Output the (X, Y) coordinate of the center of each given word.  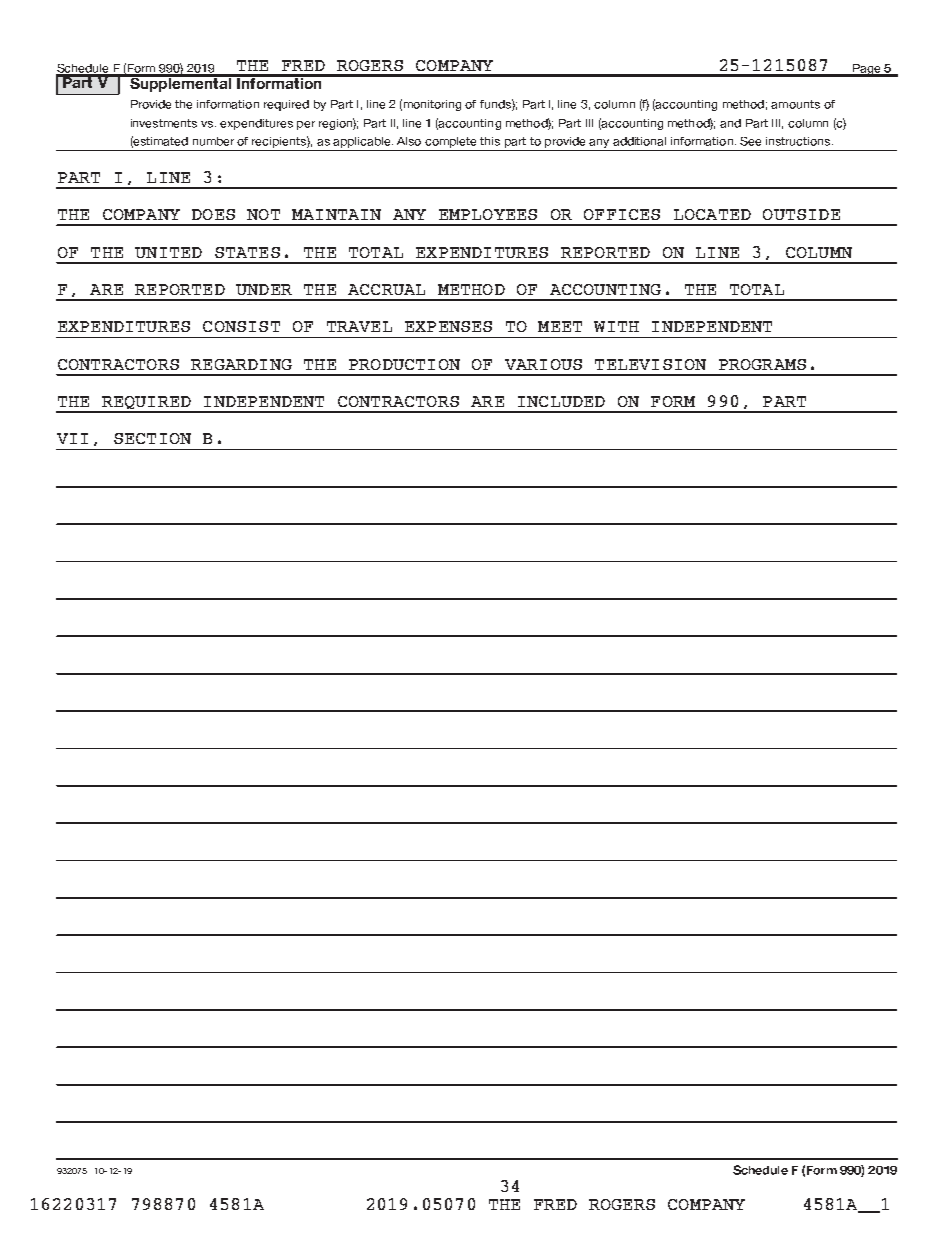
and (730, 123)
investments (164, 123)
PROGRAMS (762, 364)
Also (409, 141)
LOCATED (712, 214)
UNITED (168, 252)
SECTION (152, 438)
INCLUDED (561, 401)
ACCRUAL (386, 289)
